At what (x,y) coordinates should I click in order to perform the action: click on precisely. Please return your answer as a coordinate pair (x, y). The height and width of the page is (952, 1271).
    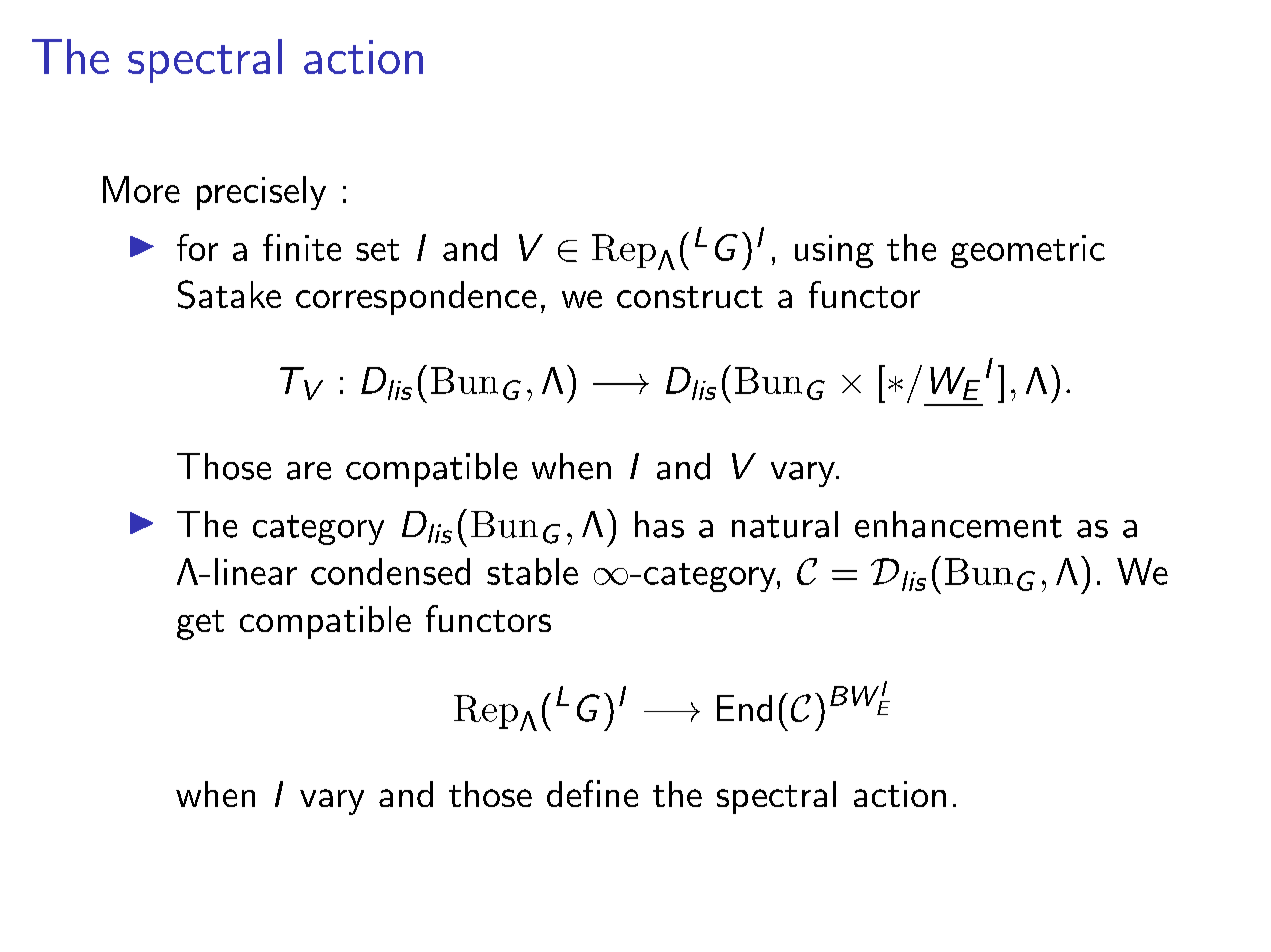
    Looking at the image, I should click on (261, 193).
